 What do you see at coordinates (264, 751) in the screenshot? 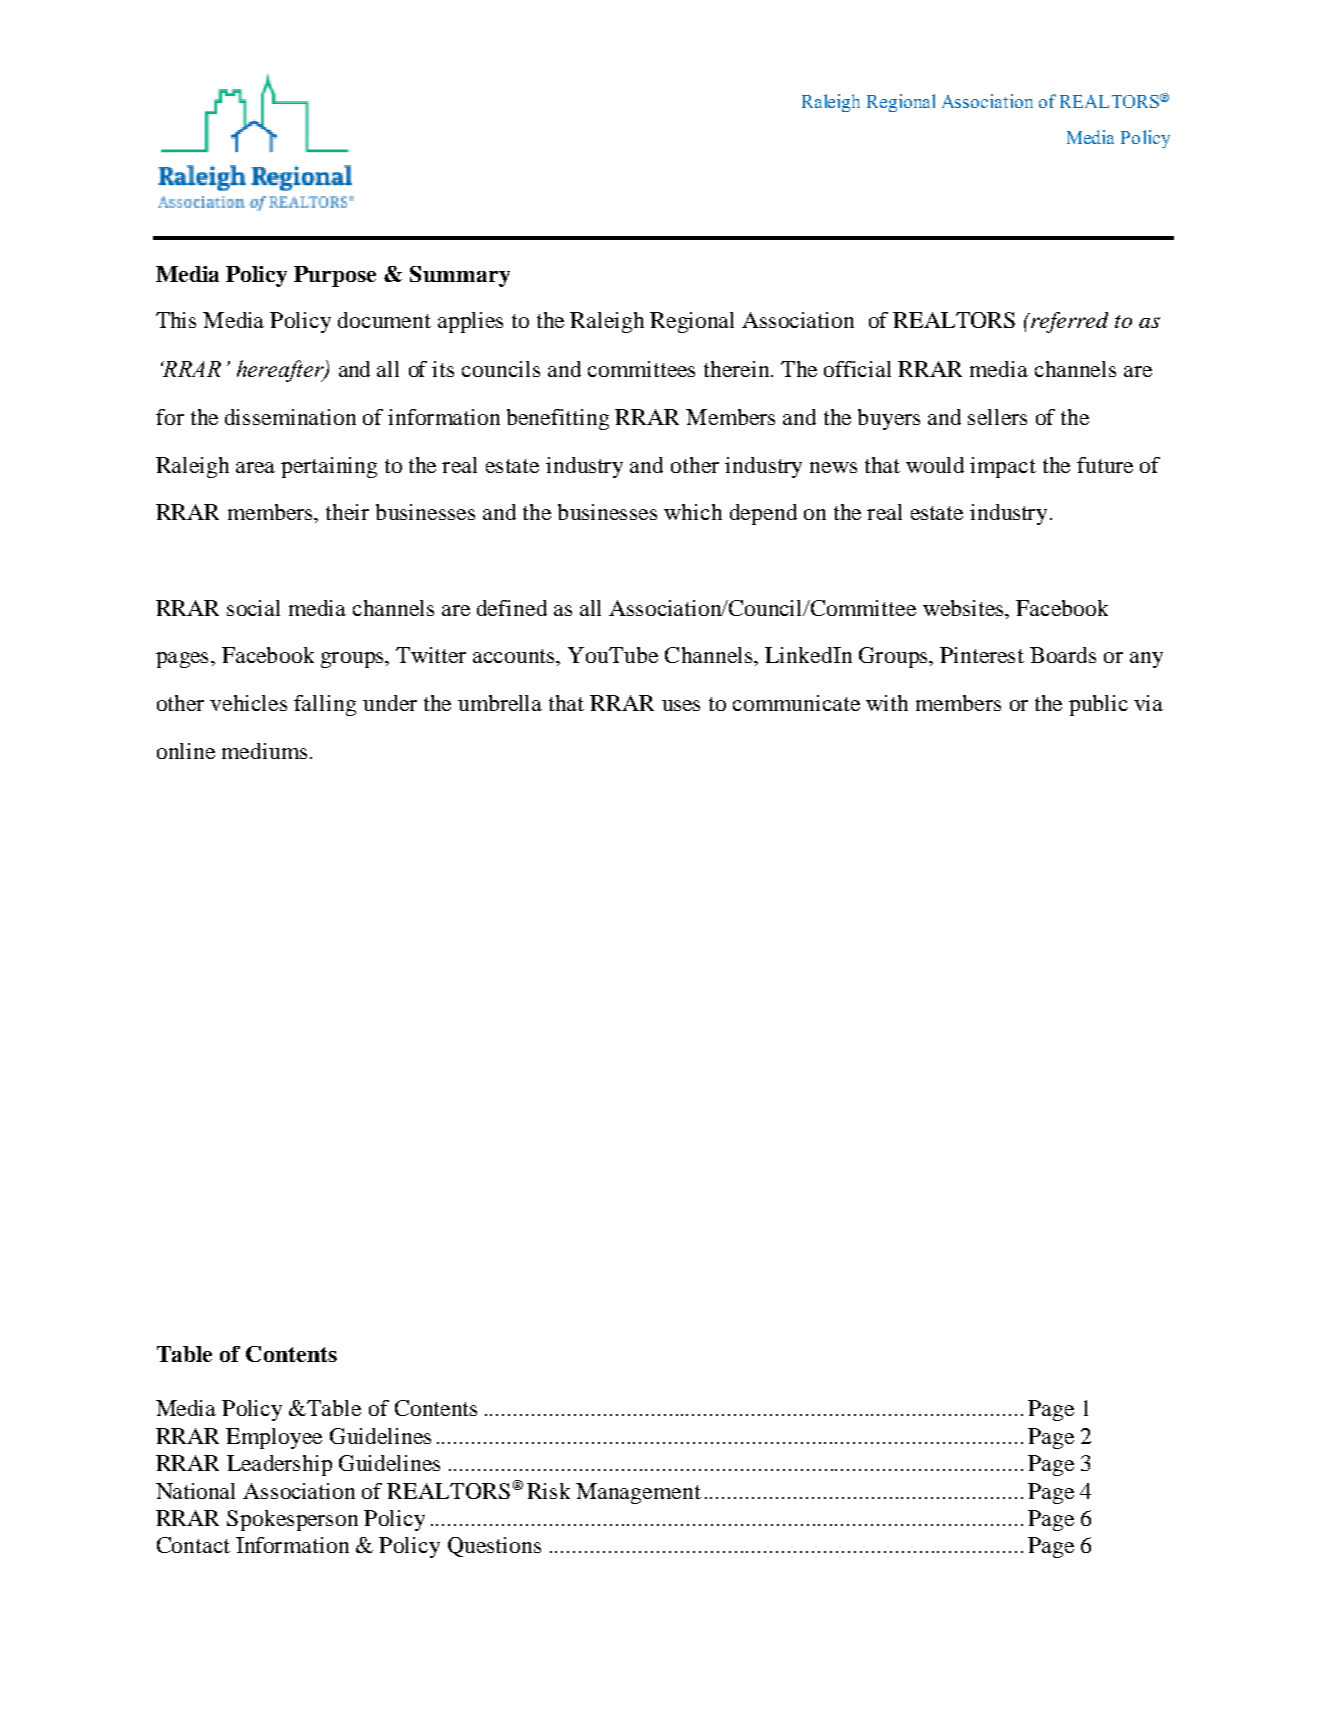
I see `mediums` at bounding box center [264, 751].
